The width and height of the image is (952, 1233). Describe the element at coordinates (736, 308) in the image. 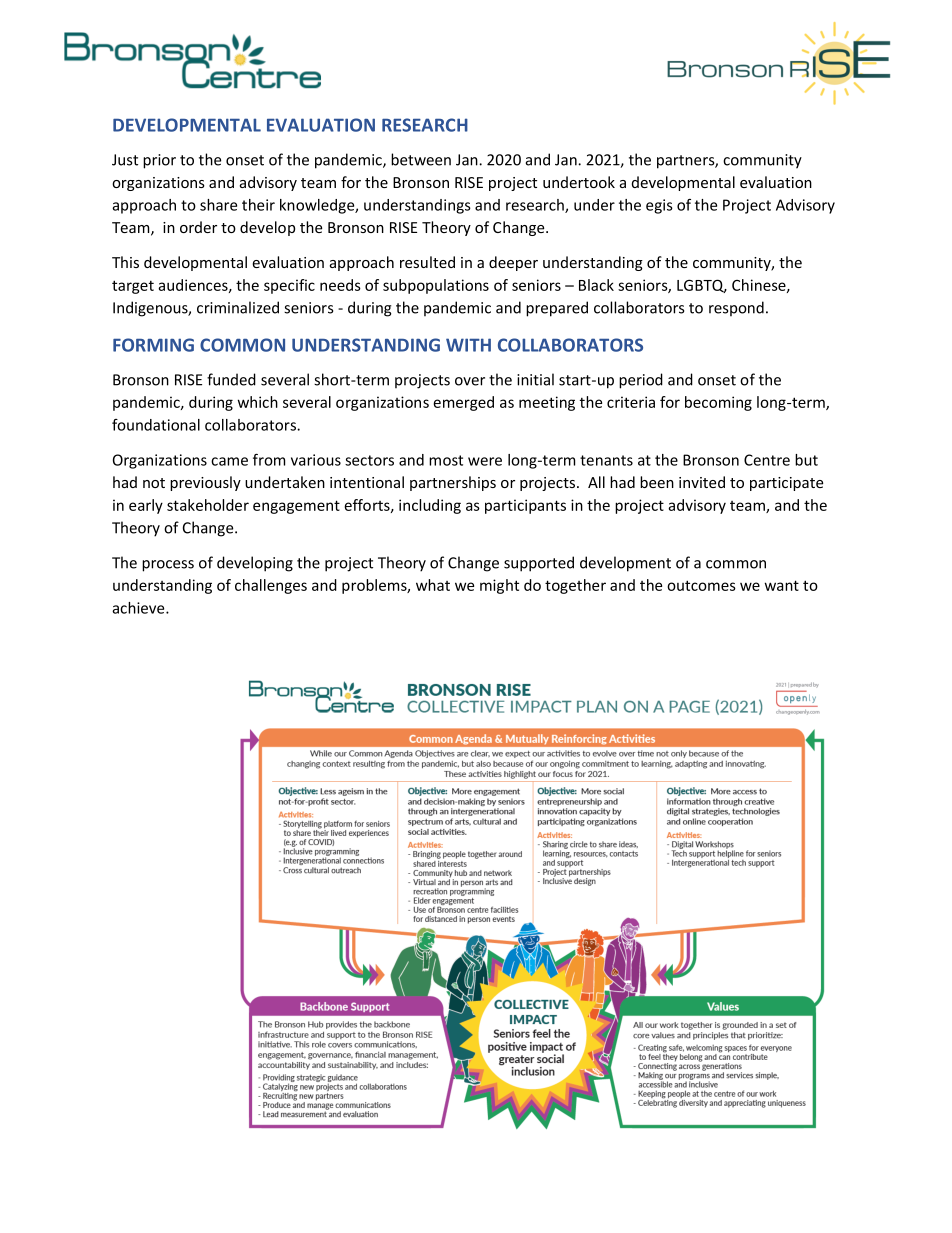

I see `respond` at that location.
